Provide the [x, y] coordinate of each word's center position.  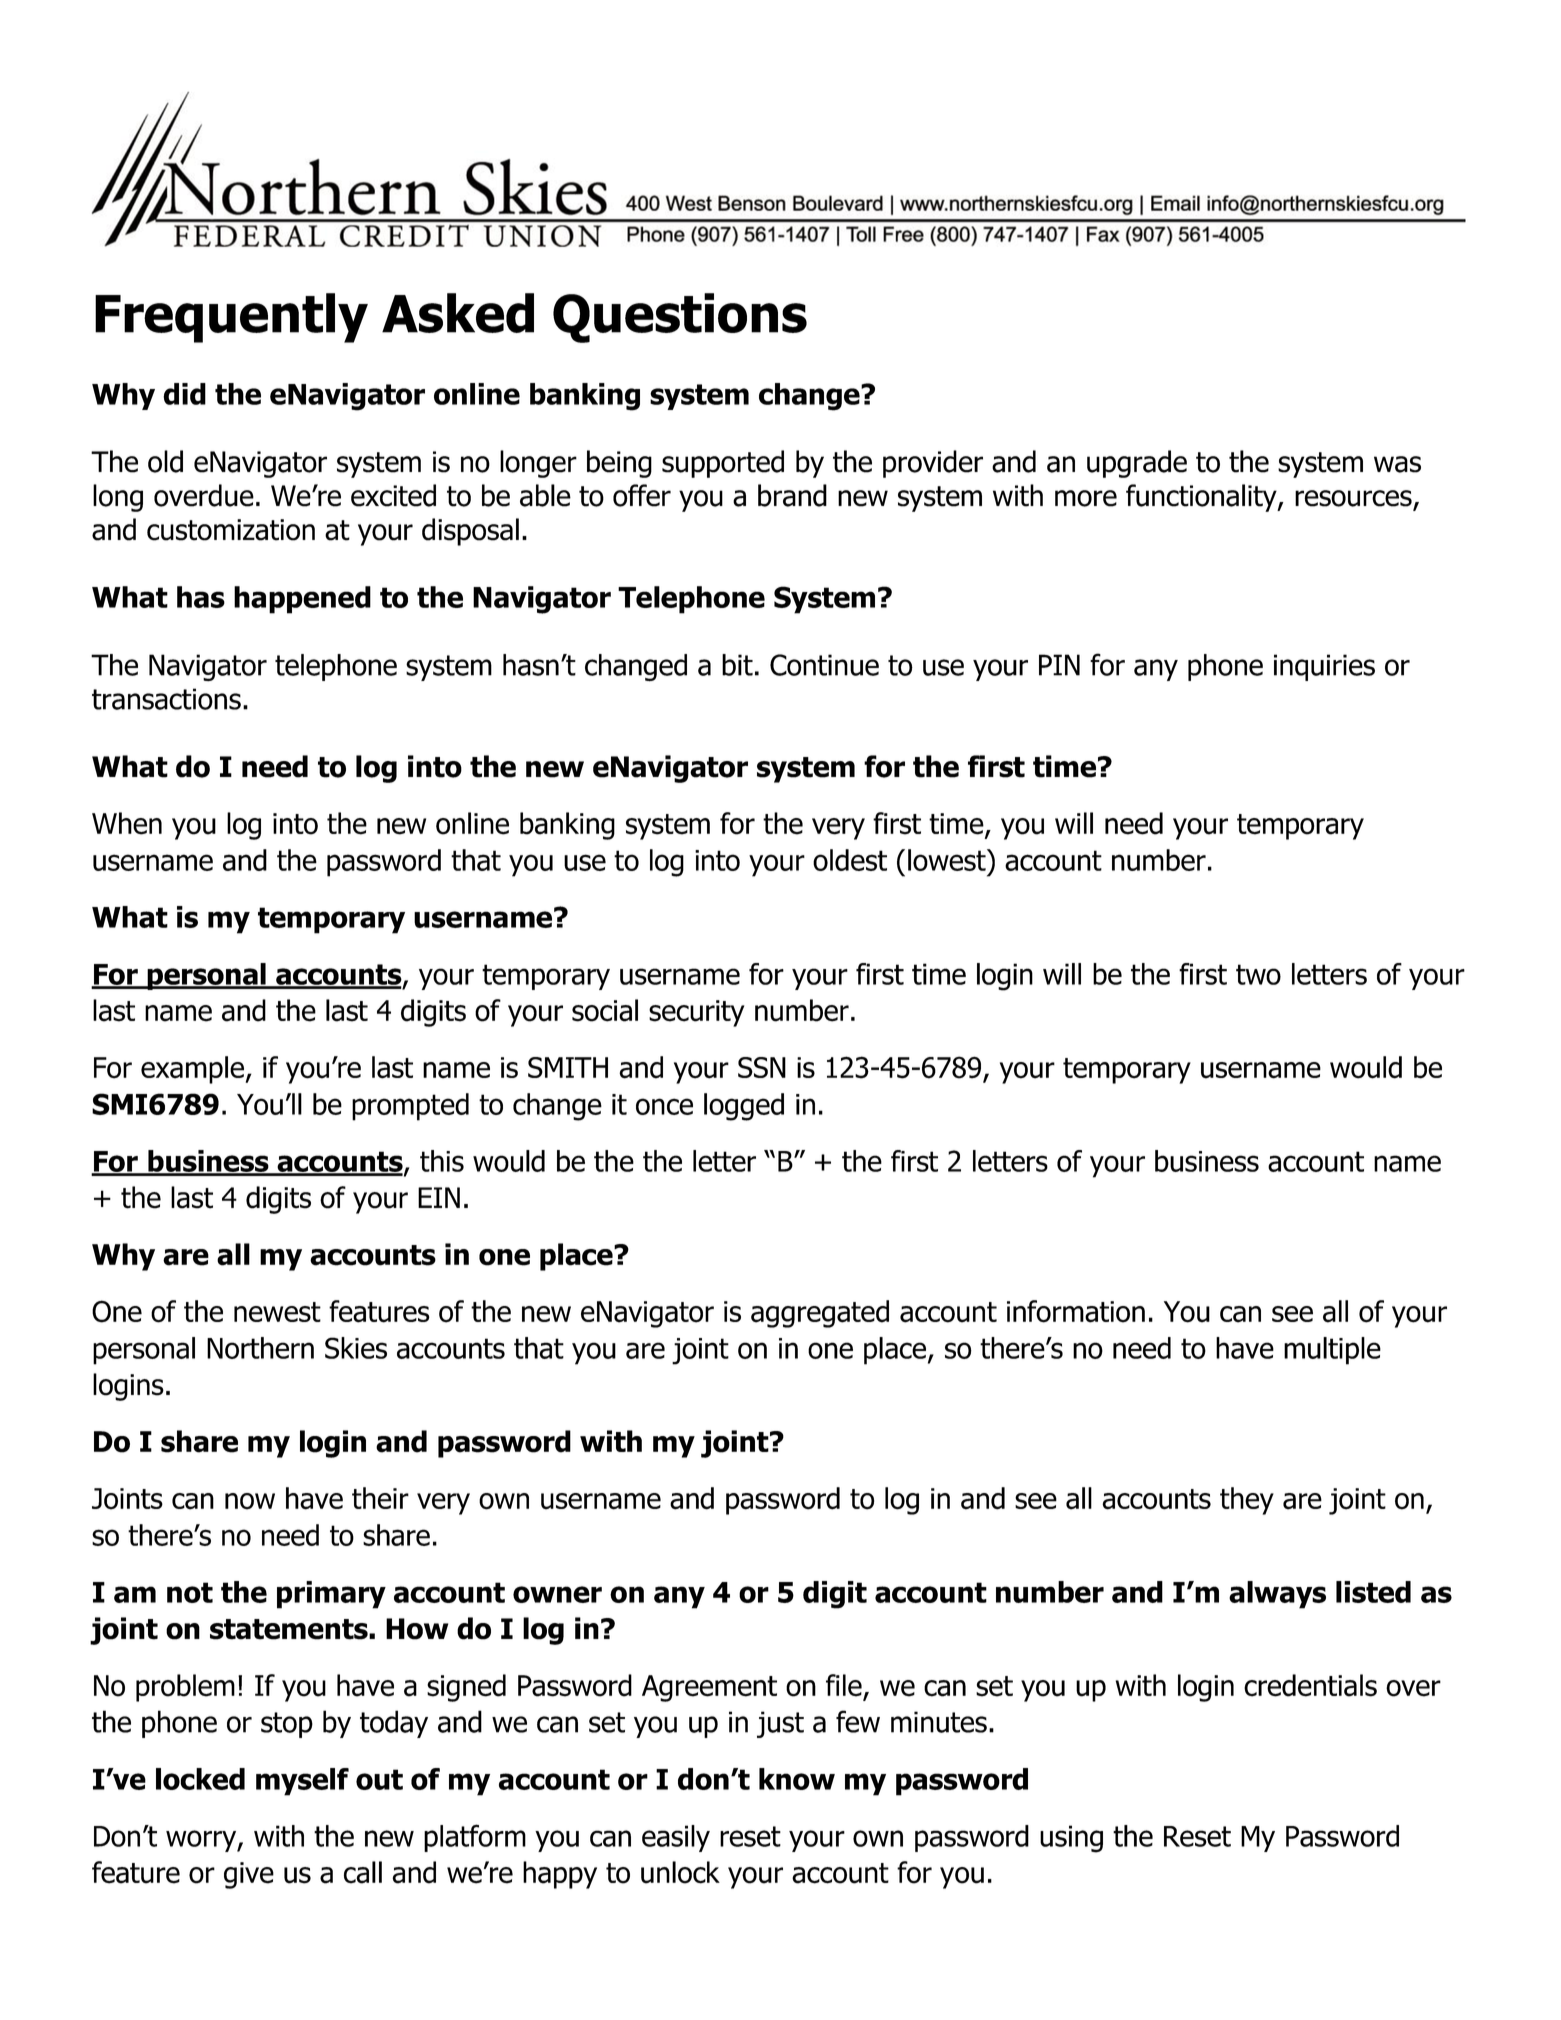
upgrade [1137, 464]
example [193, 1070]
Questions [680, 318]
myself [302, 1782]
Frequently [231, 318]
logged [744, 1107]
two [1258, 974]
